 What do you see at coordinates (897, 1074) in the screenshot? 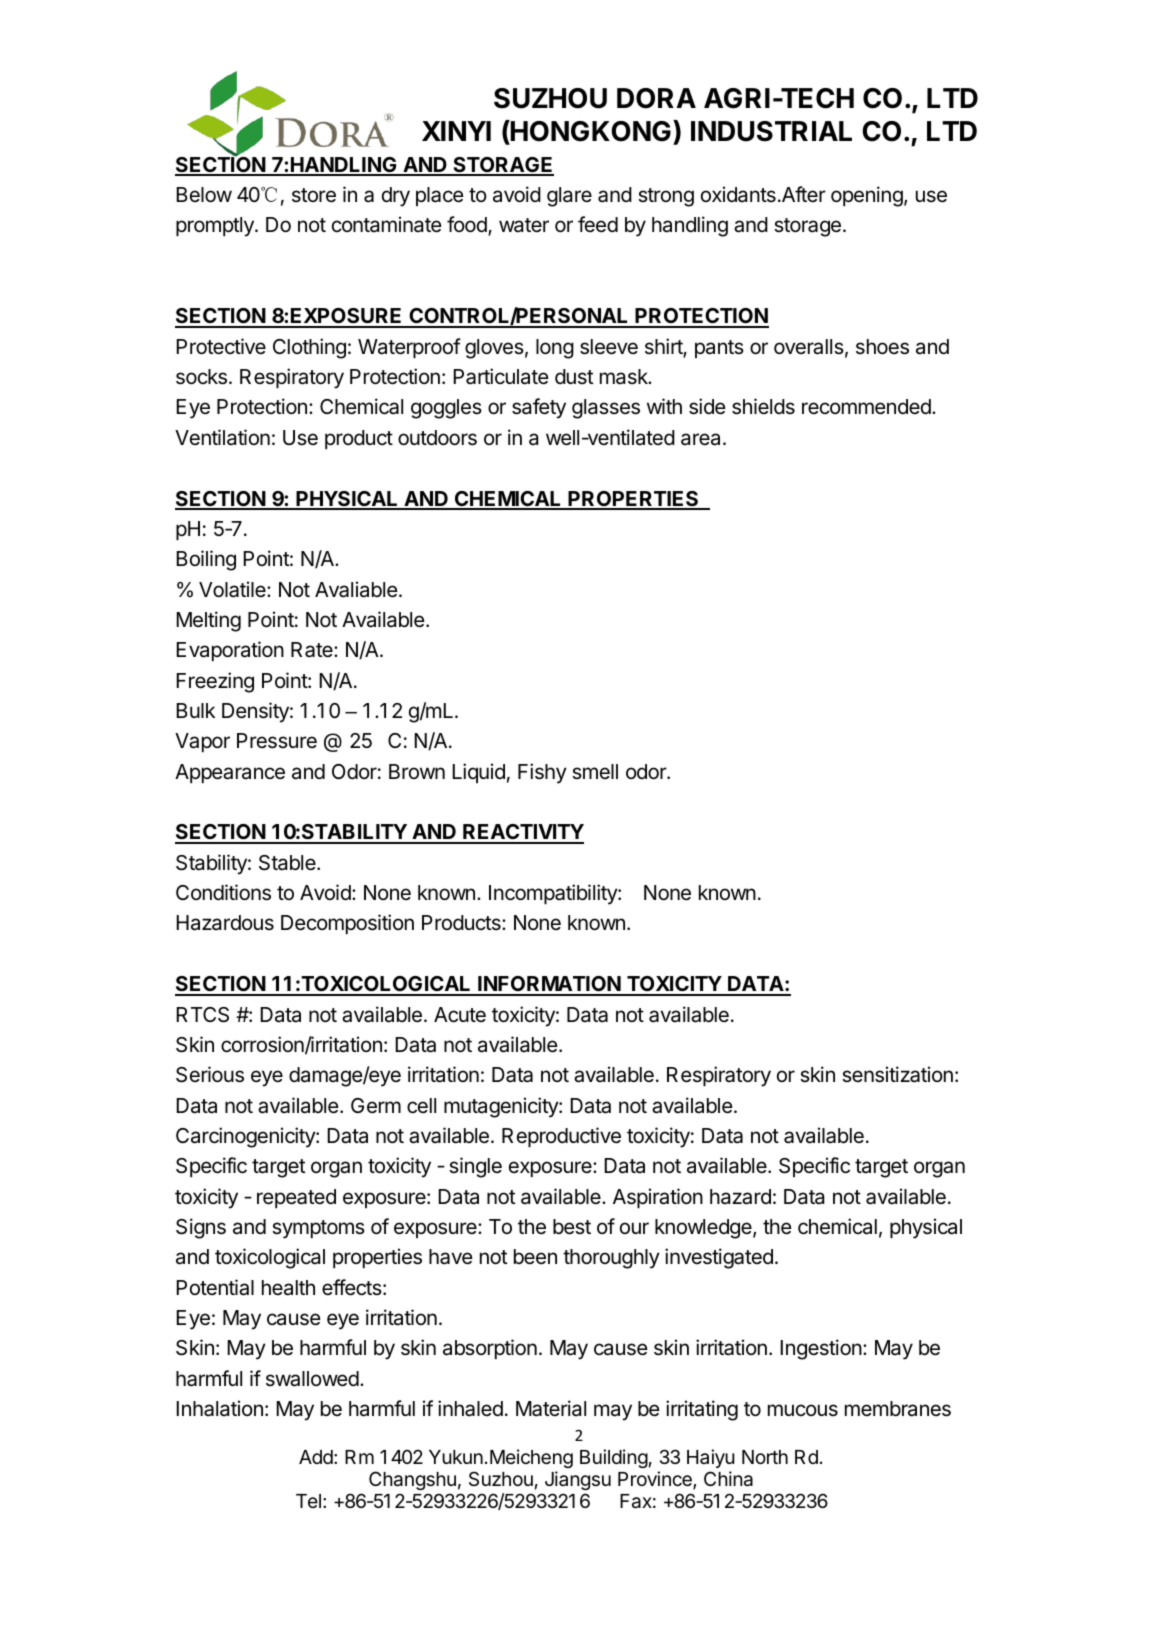
I see `sensitization` at bounding box center [897, 1074].
